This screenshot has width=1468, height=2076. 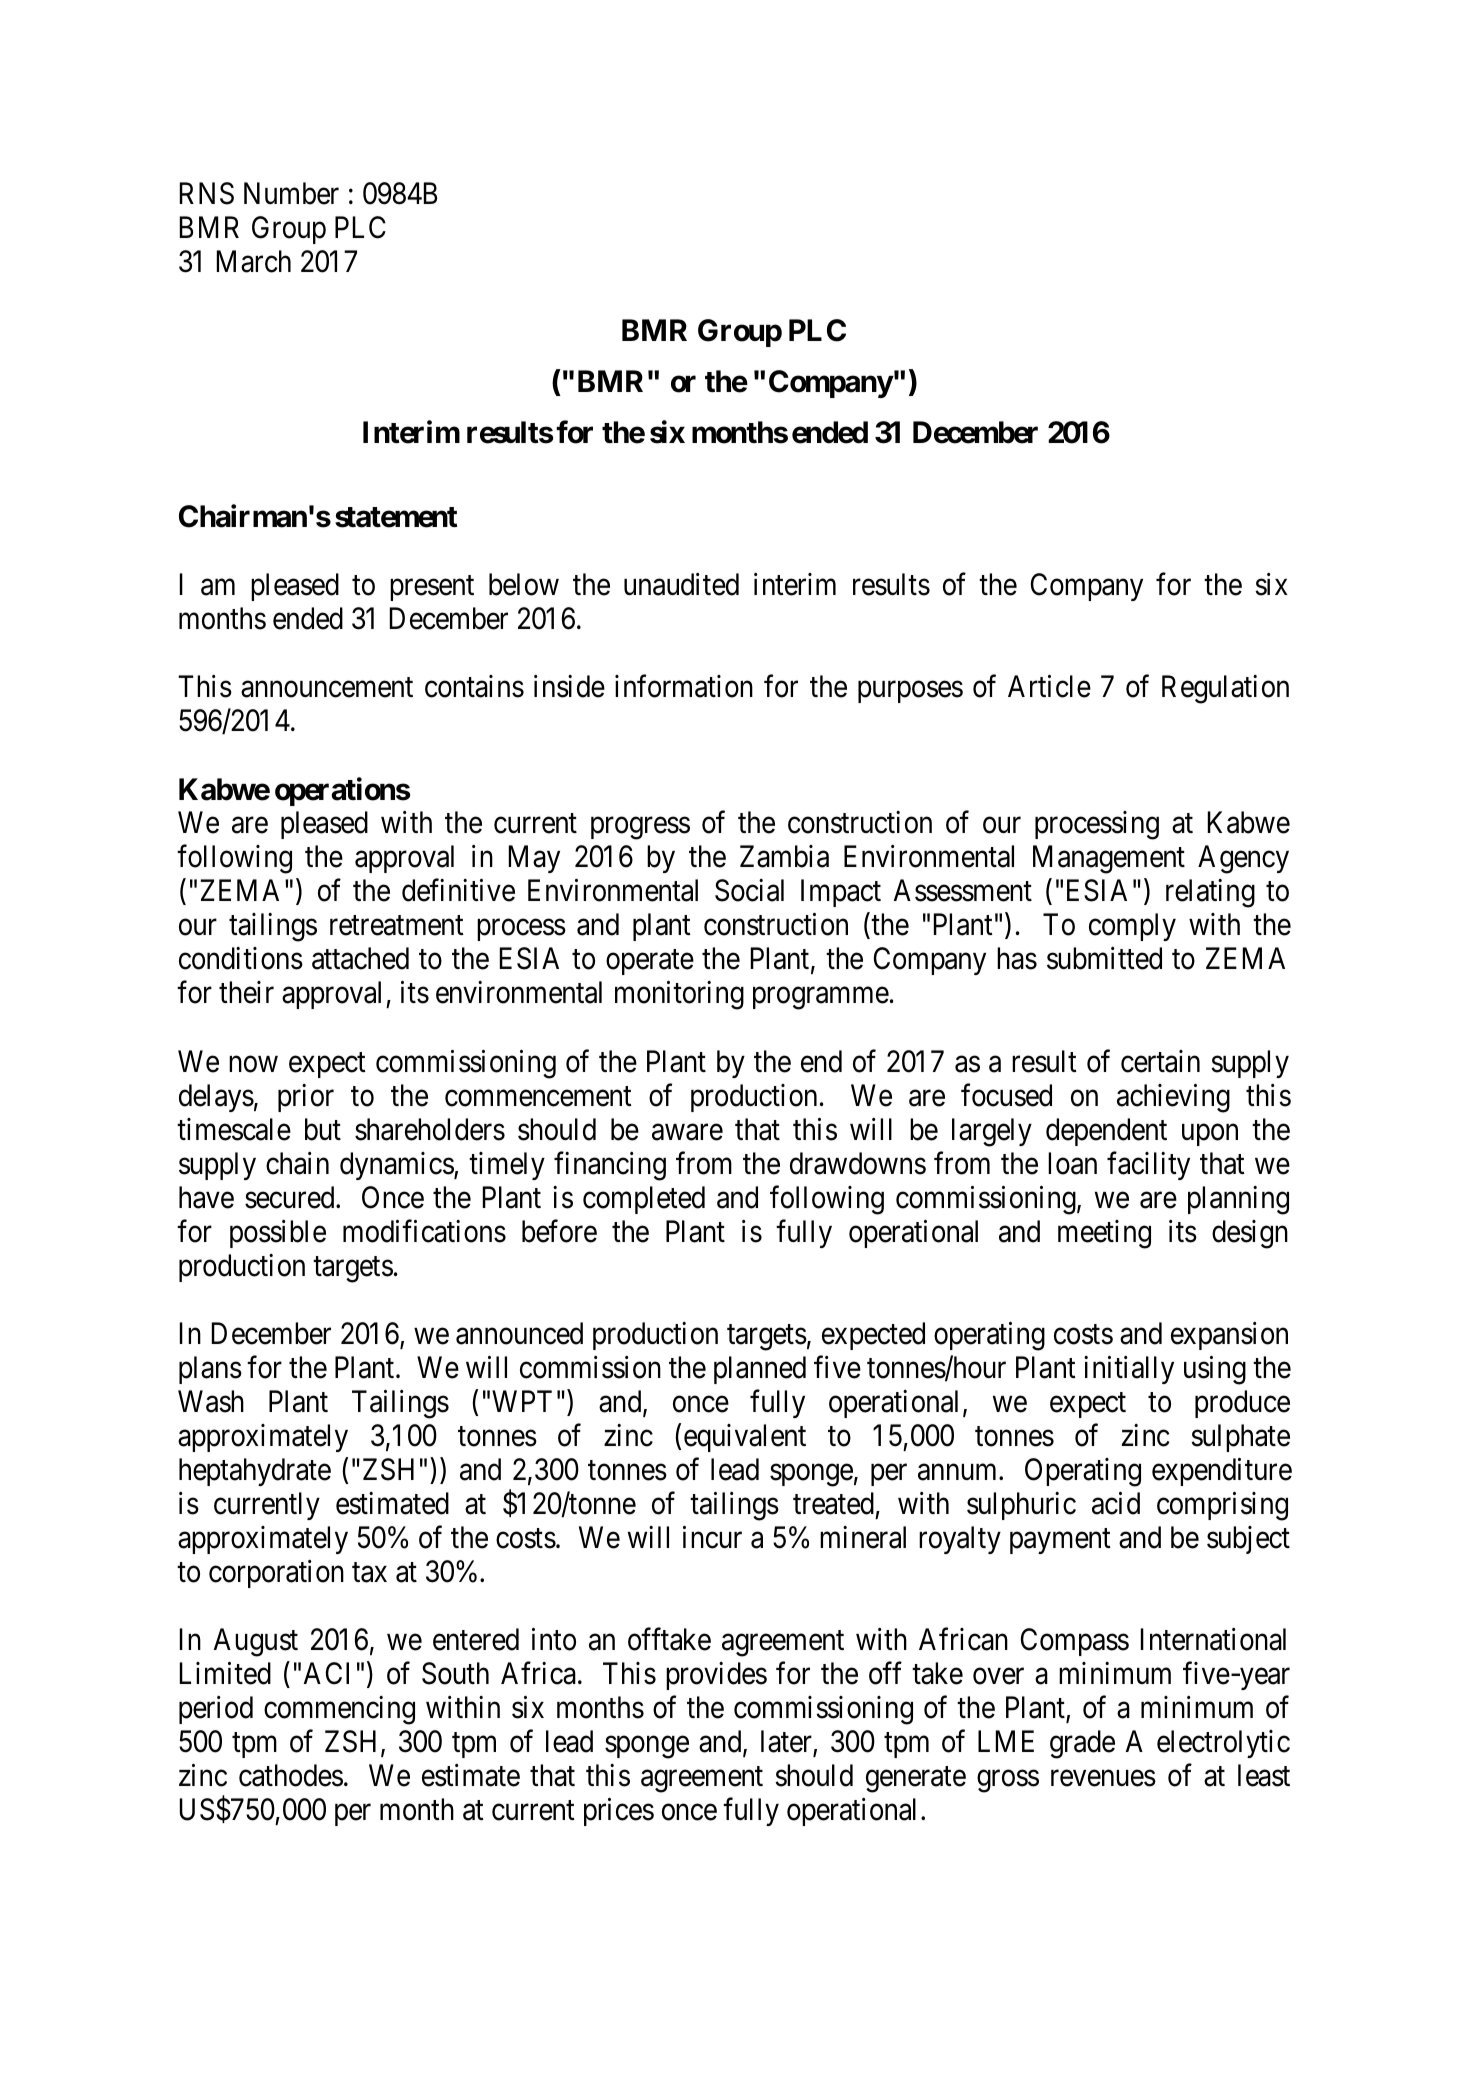 I want to click on Article, so click(x=1049, y=686).
